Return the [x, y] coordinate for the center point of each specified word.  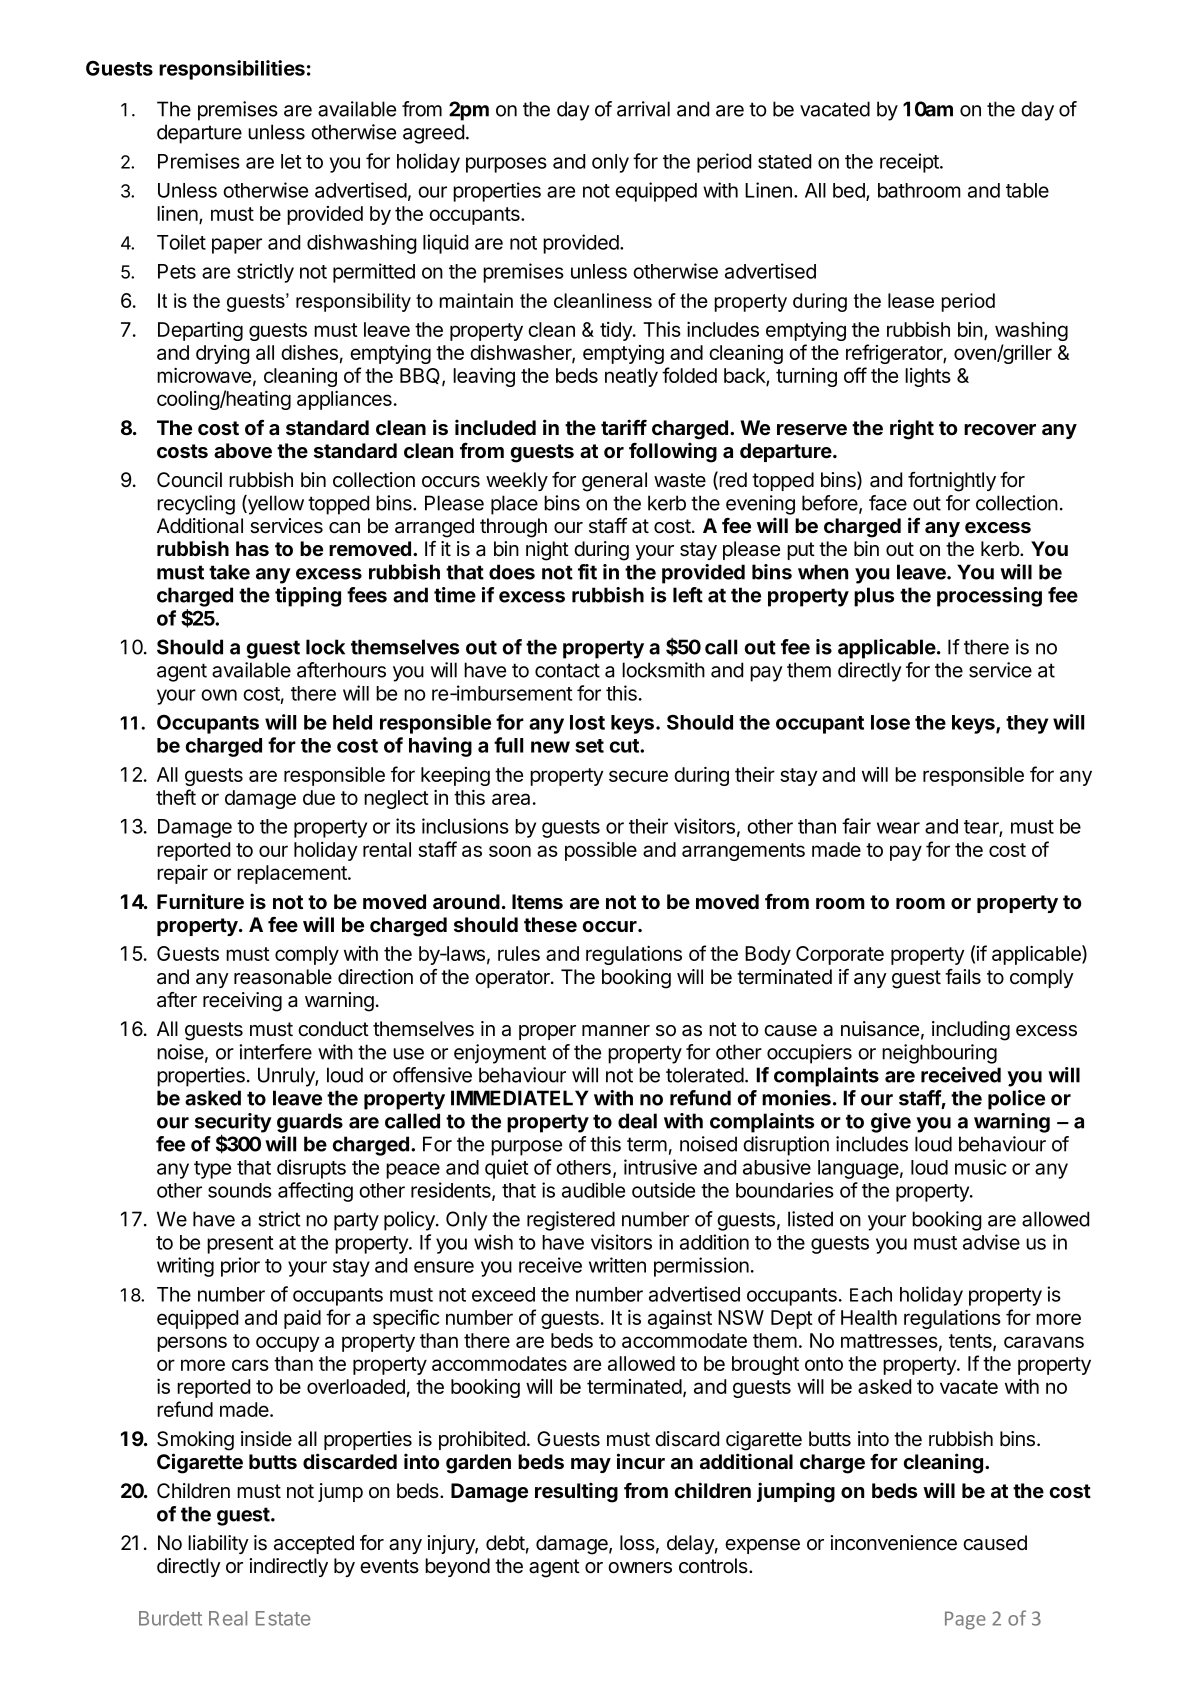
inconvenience [894, 1543]
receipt [910, 163]
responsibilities [232, 70]
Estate [283, 1618]
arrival [643, 109]
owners [640, 1568]
